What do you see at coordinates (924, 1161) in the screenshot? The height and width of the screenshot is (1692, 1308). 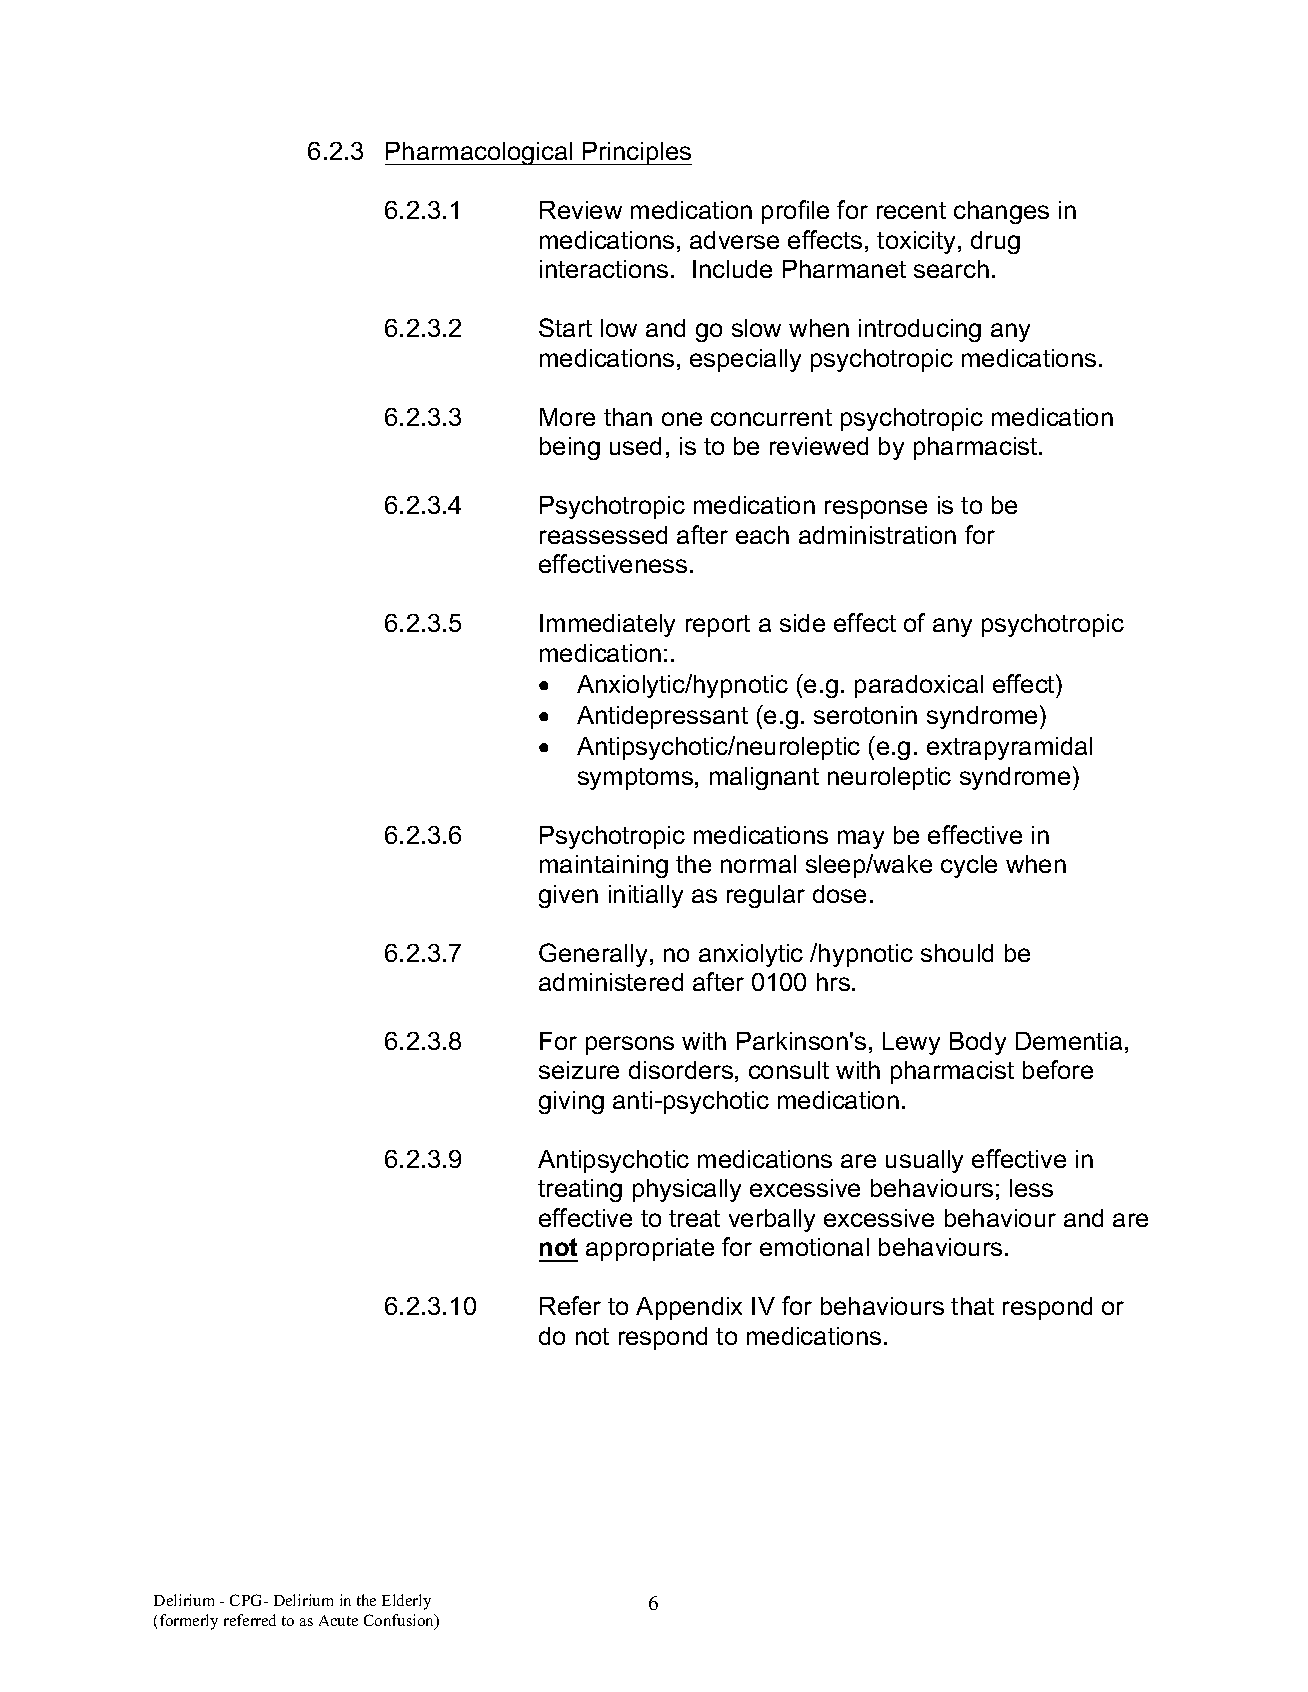 I see `usually` at bounding box center [924, 1161].
